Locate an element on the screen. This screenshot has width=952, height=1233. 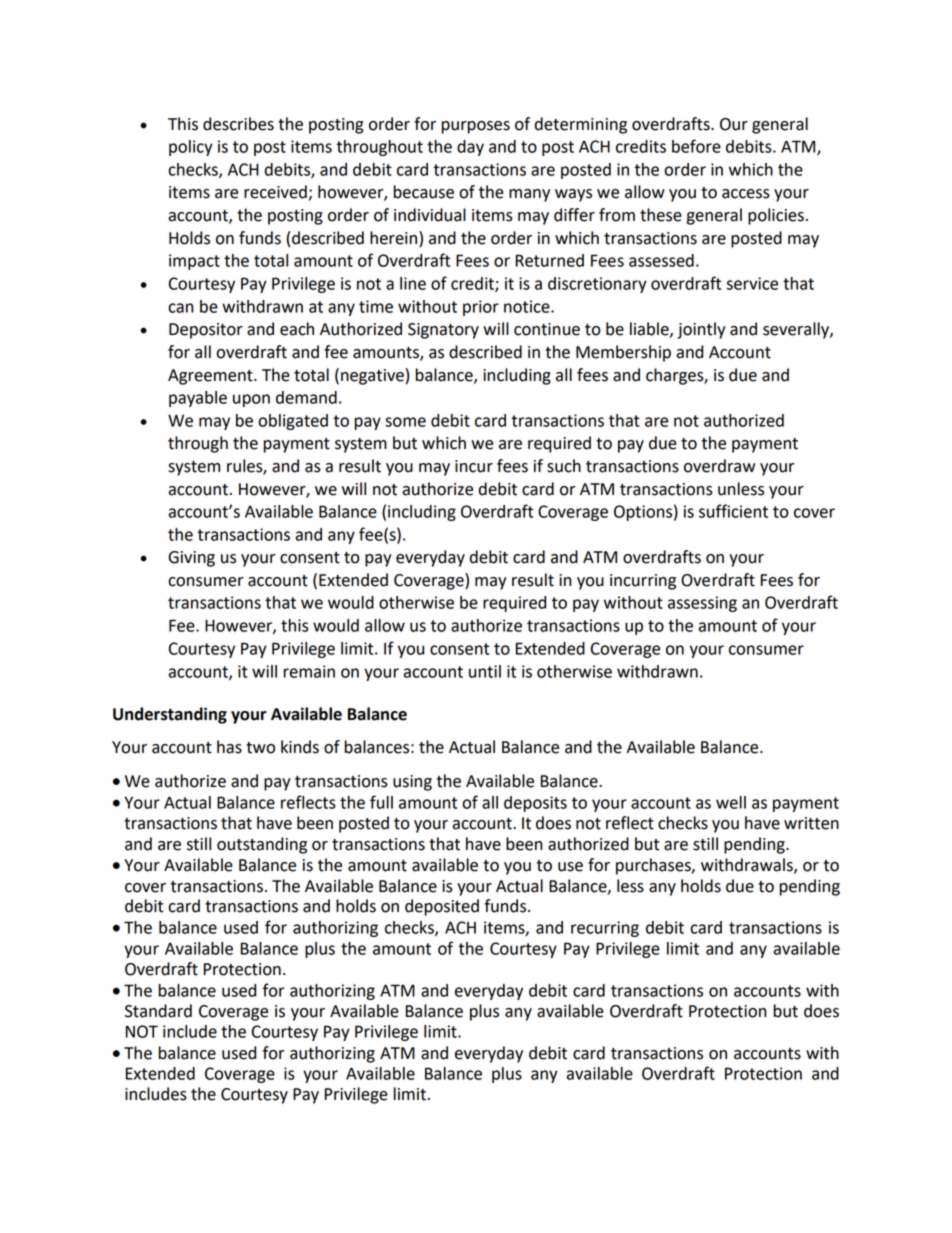
before is located at coordinates (696, 146).
